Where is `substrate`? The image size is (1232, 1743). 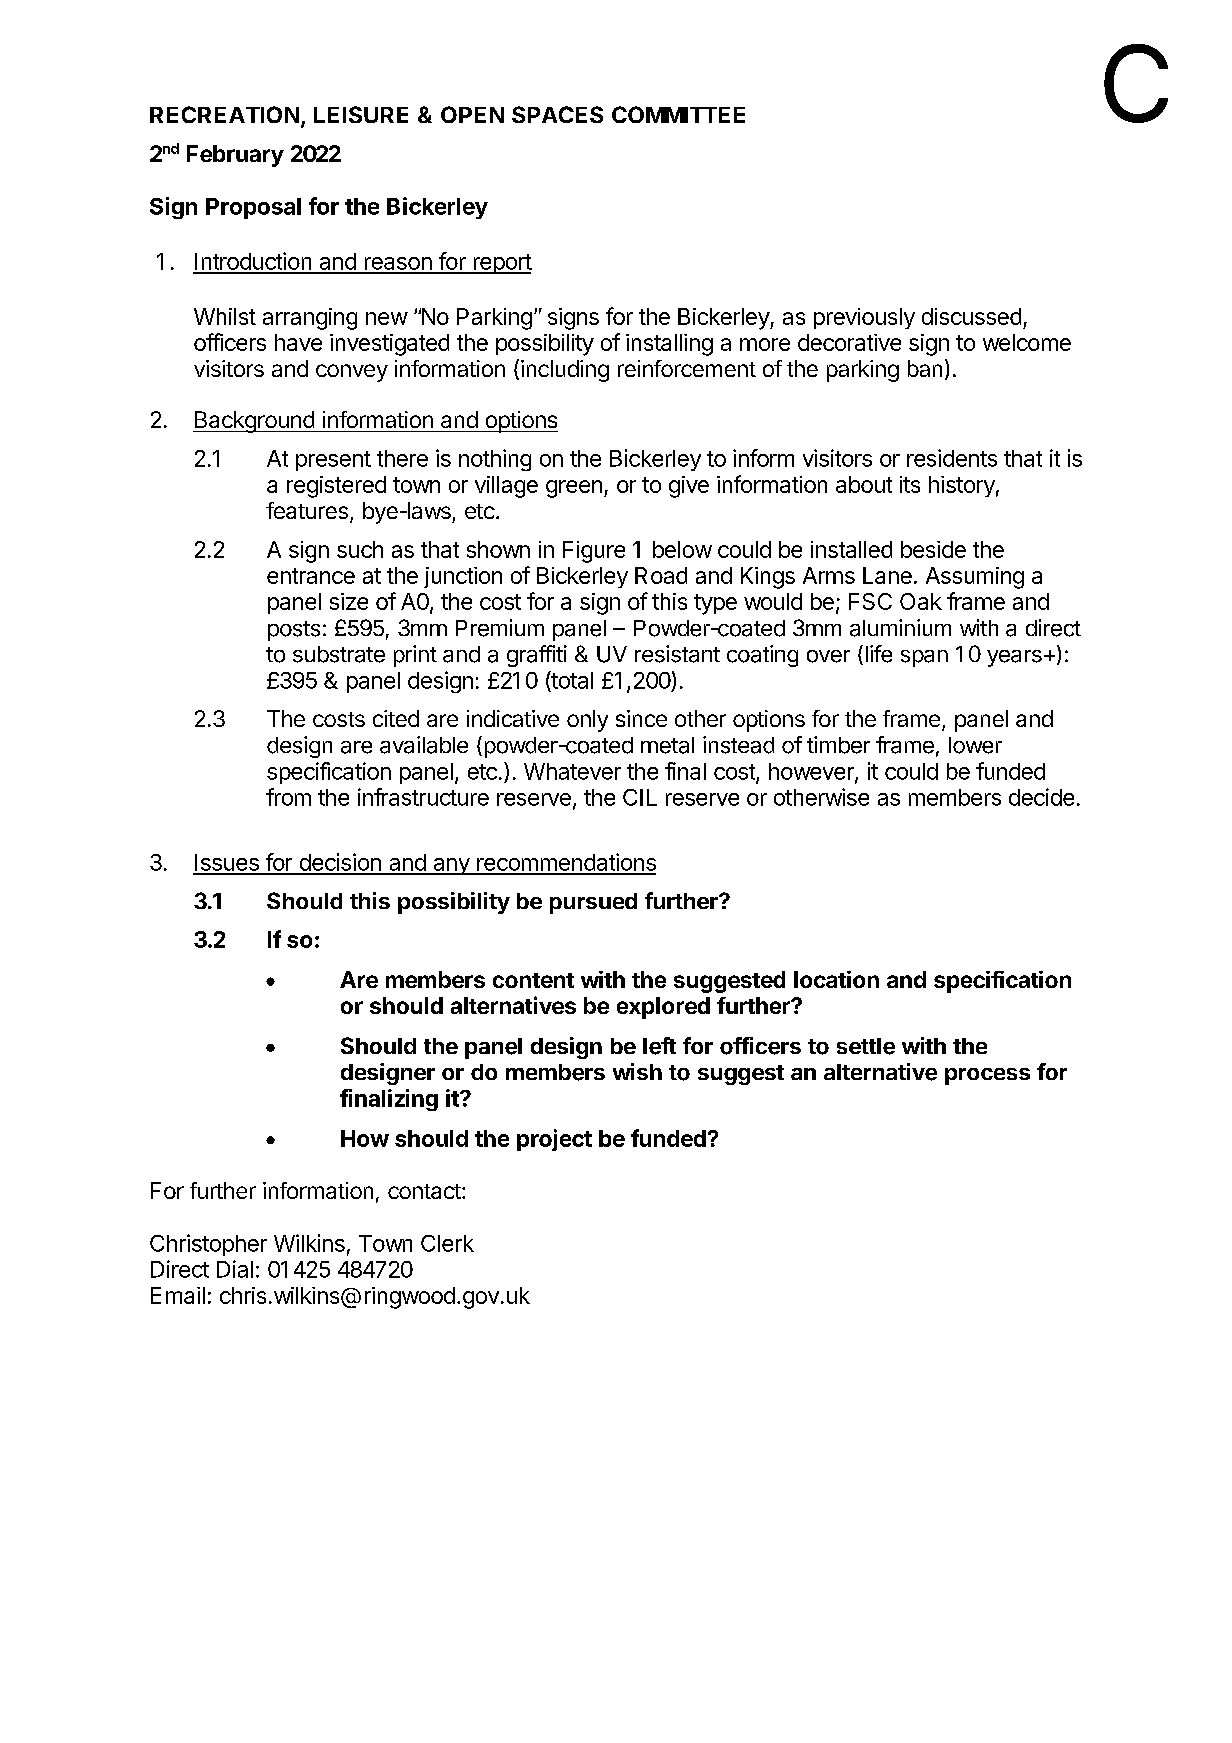 substrate is located at coordinates (339, 654).
